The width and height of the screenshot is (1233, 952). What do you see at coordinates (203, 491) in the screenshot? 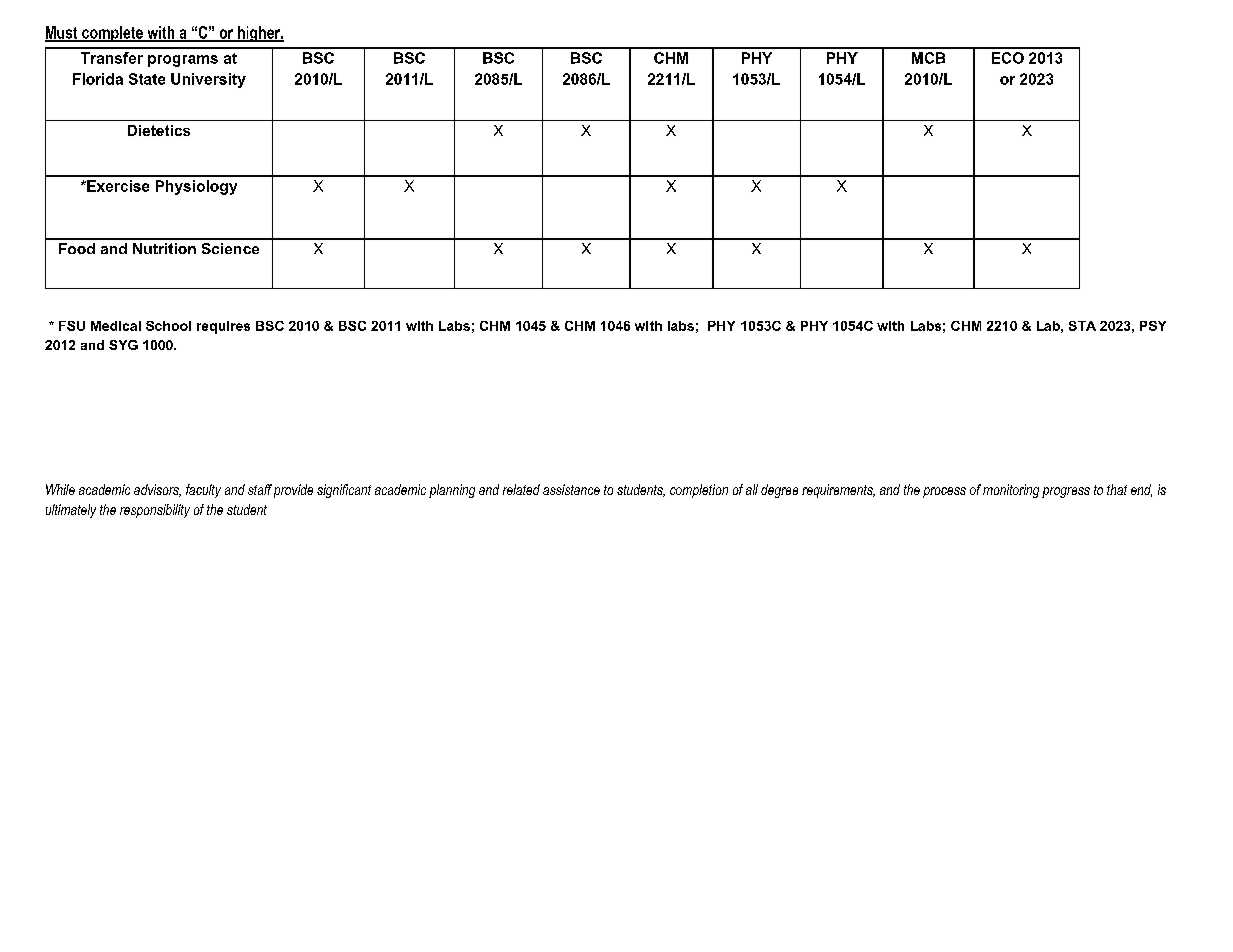
I see `faculty` at bounding box center [203, 491].
